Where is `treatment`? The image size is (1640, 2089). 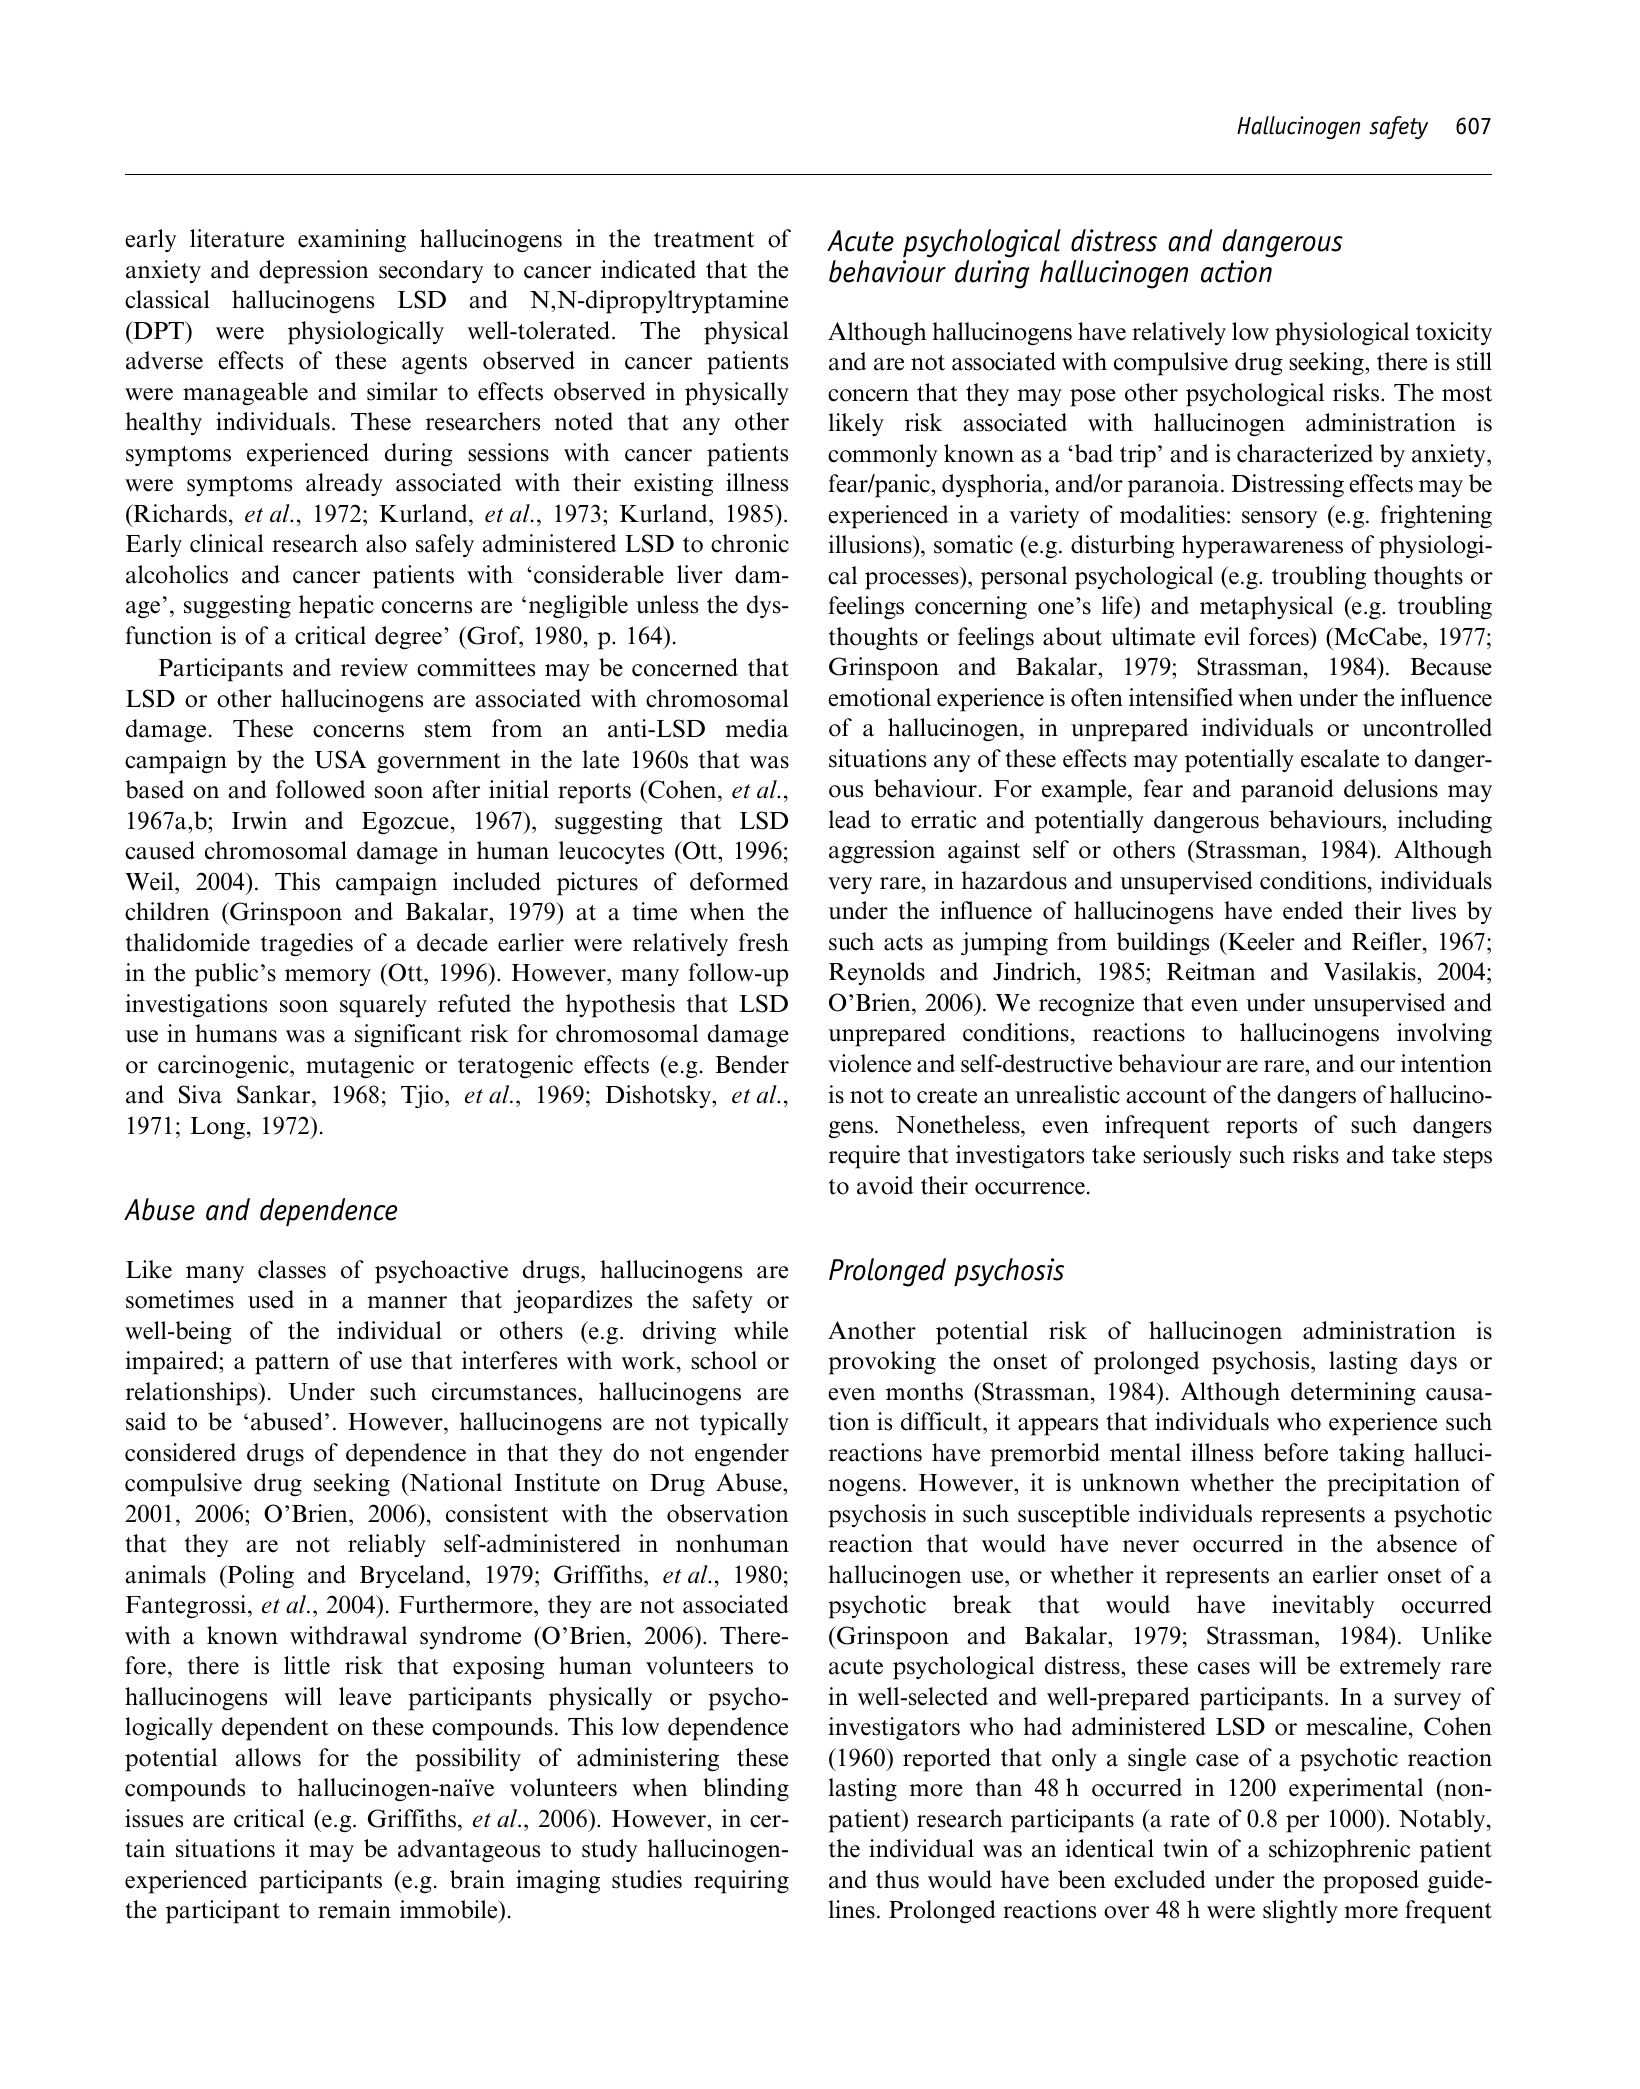 treatment is located at coordinates (704, 240).
